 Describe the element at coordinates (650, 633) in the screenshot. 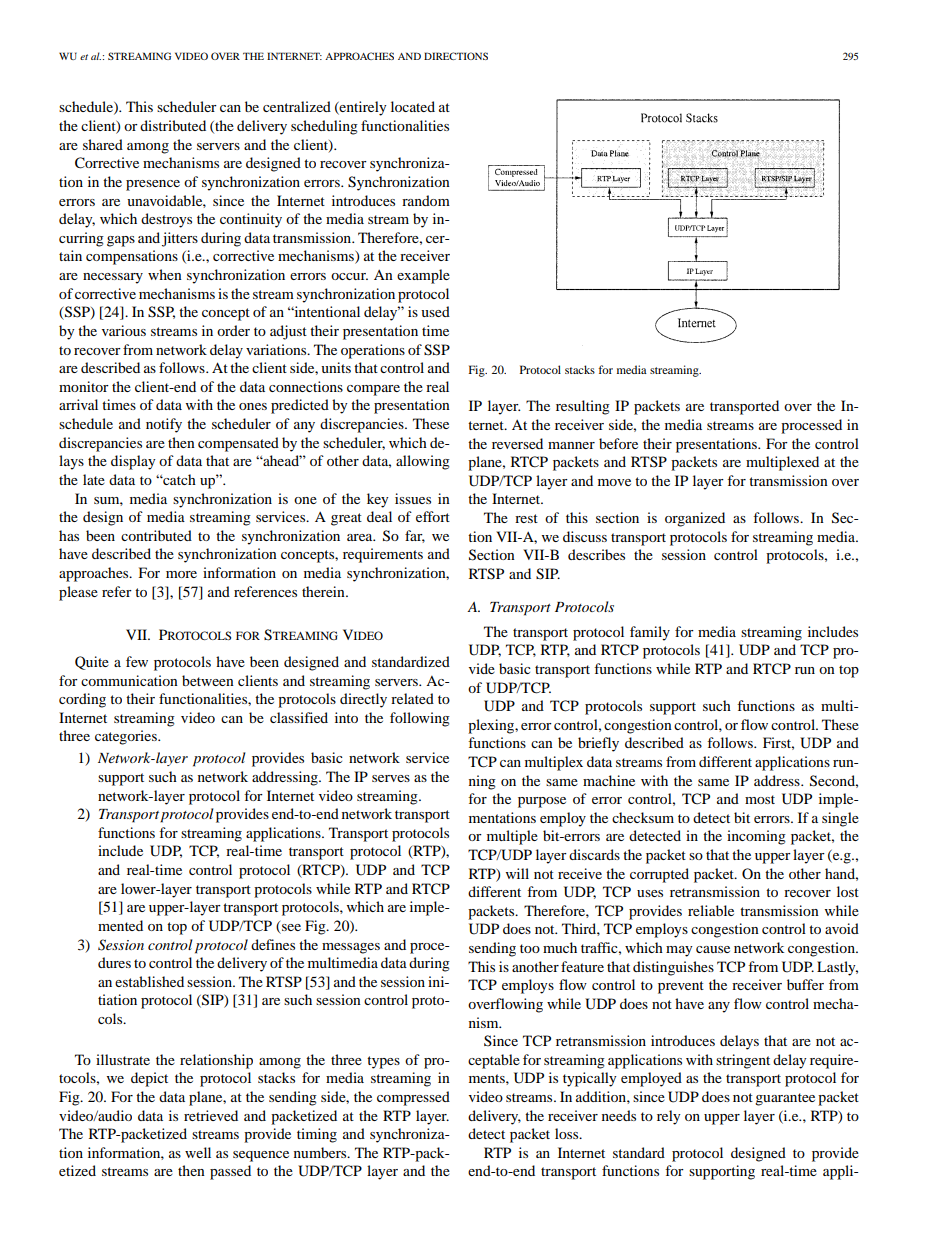

I see `family` at that location.
